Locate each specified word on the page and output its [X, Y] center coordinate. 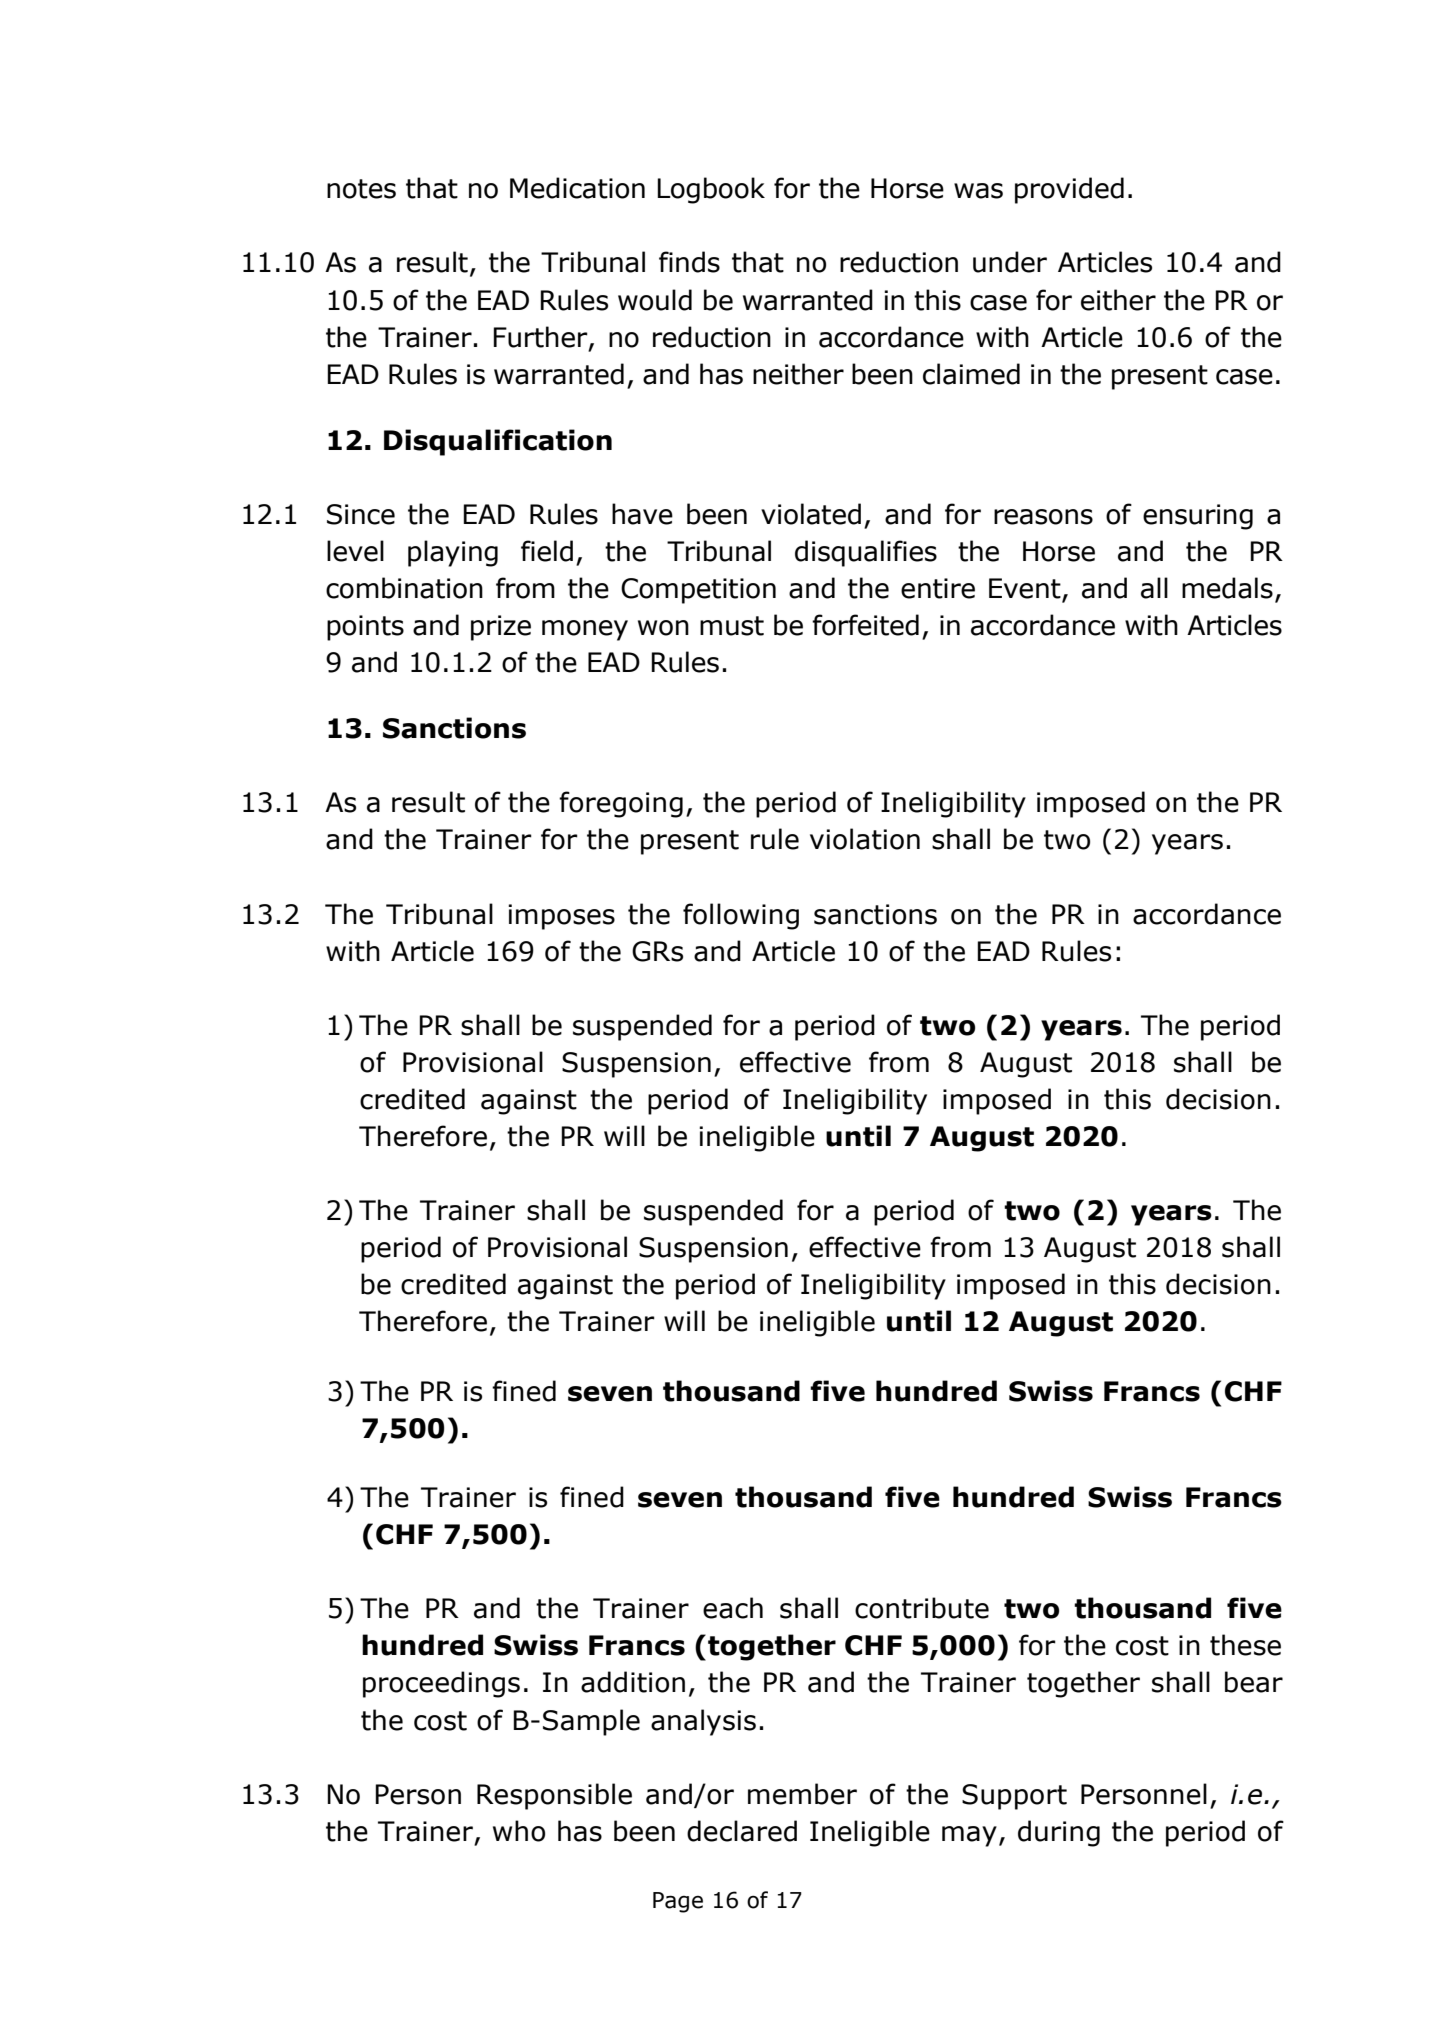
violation [865, 839]
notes [361, 189]
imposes [561, 917]
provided [1069, 190]
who [519, 1831]
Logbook [711, 190]
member [802, 1794]
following [741, 916]
